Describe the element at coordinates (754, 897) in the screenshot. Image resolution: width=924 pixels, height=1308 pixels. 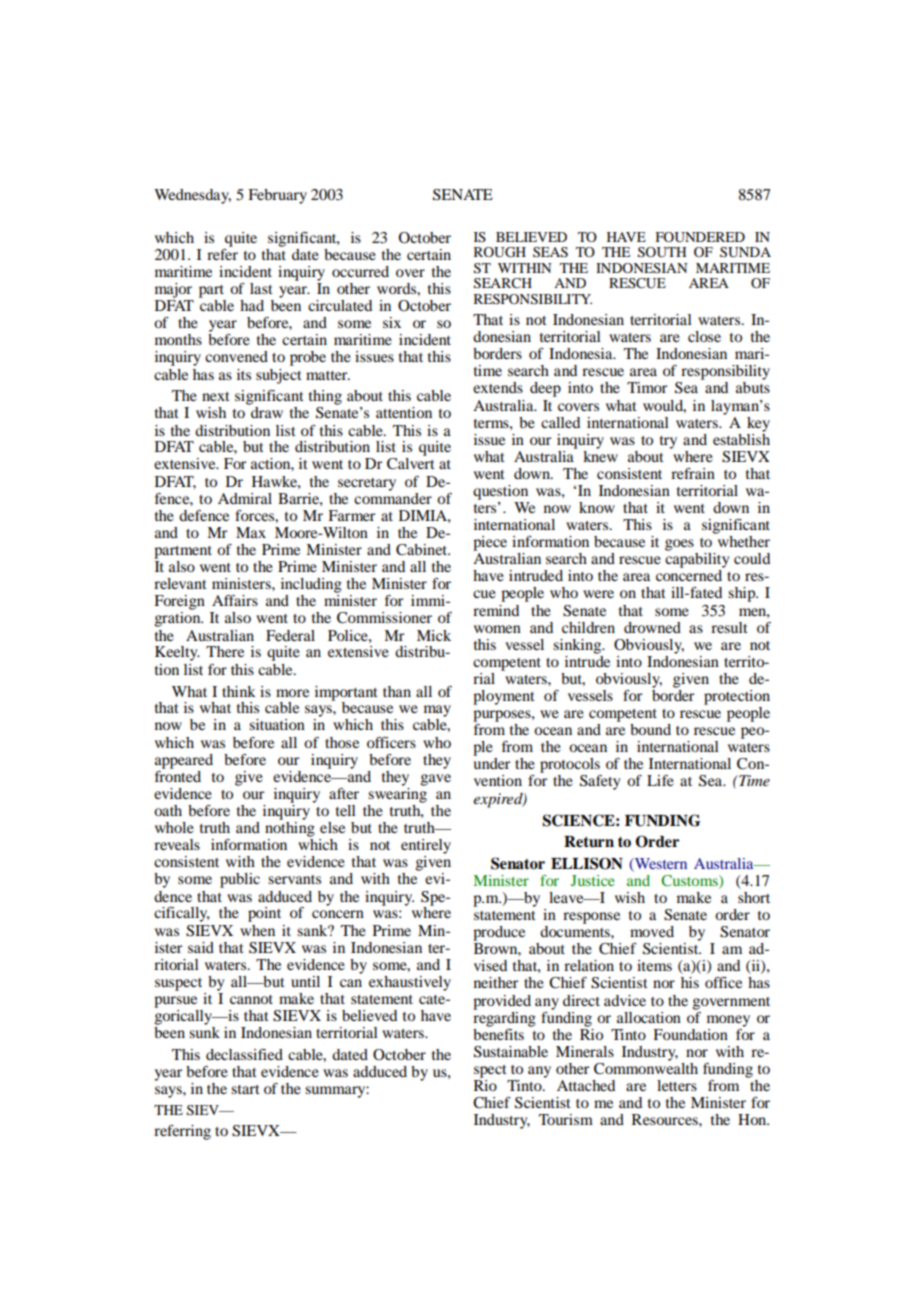
I see `short` at that location.
